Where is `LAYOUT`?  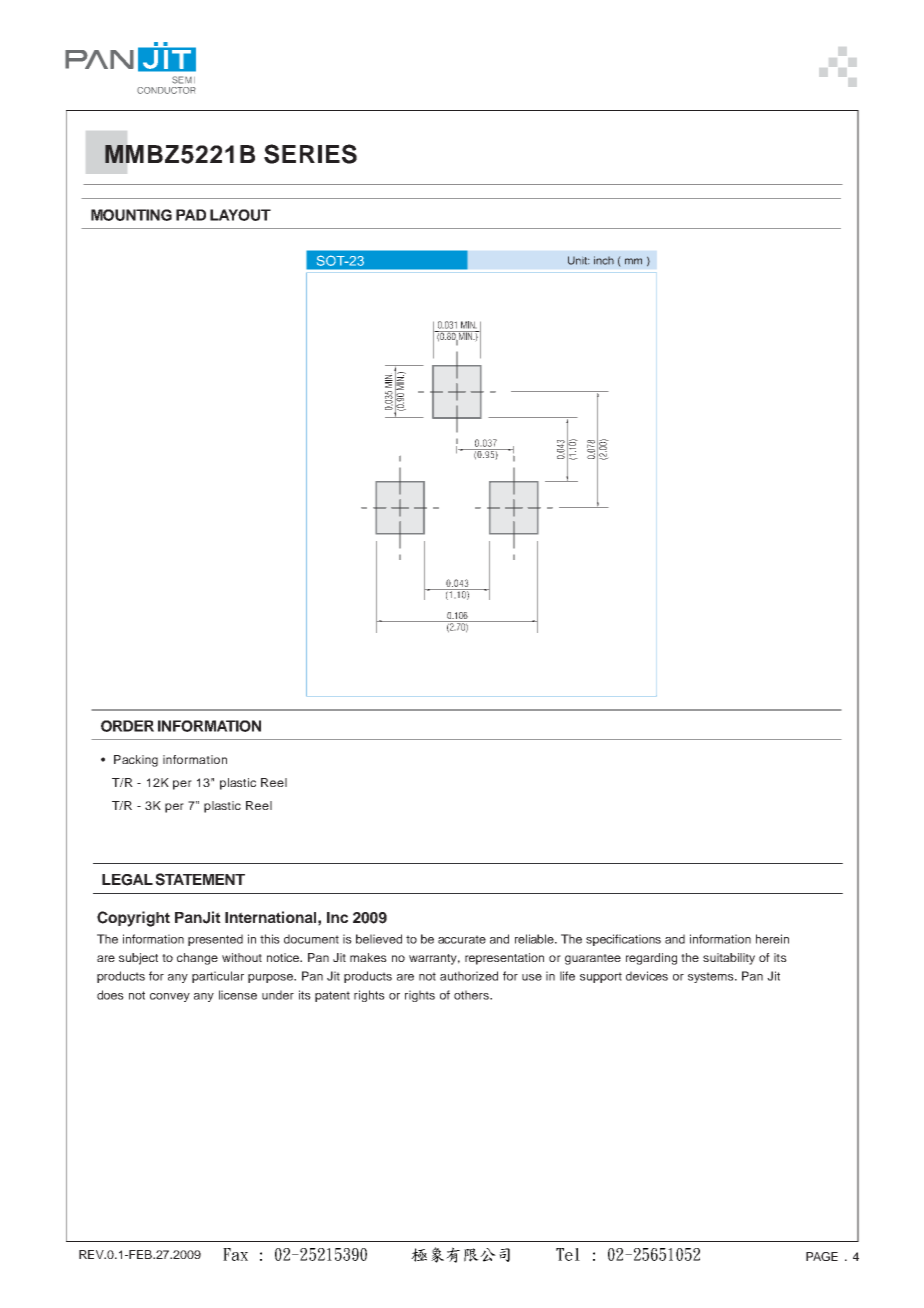 LAYOUT is located at coordinates (240, 215).
